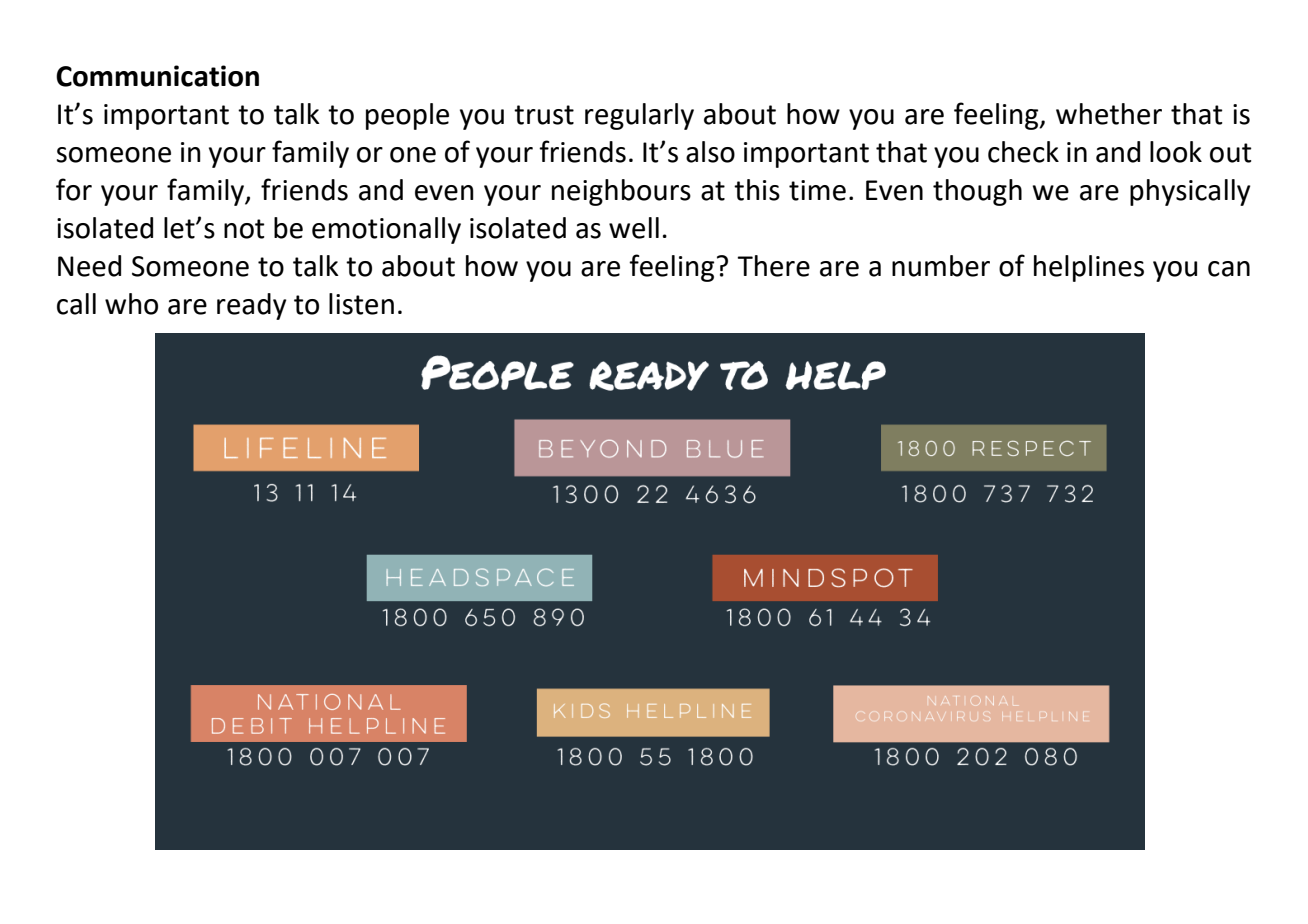 The width and height of the document is (1308, 924). What do you see at coordinates (1109, 114) in the document?
I see `whether` at bounding box center [1109, 114].
